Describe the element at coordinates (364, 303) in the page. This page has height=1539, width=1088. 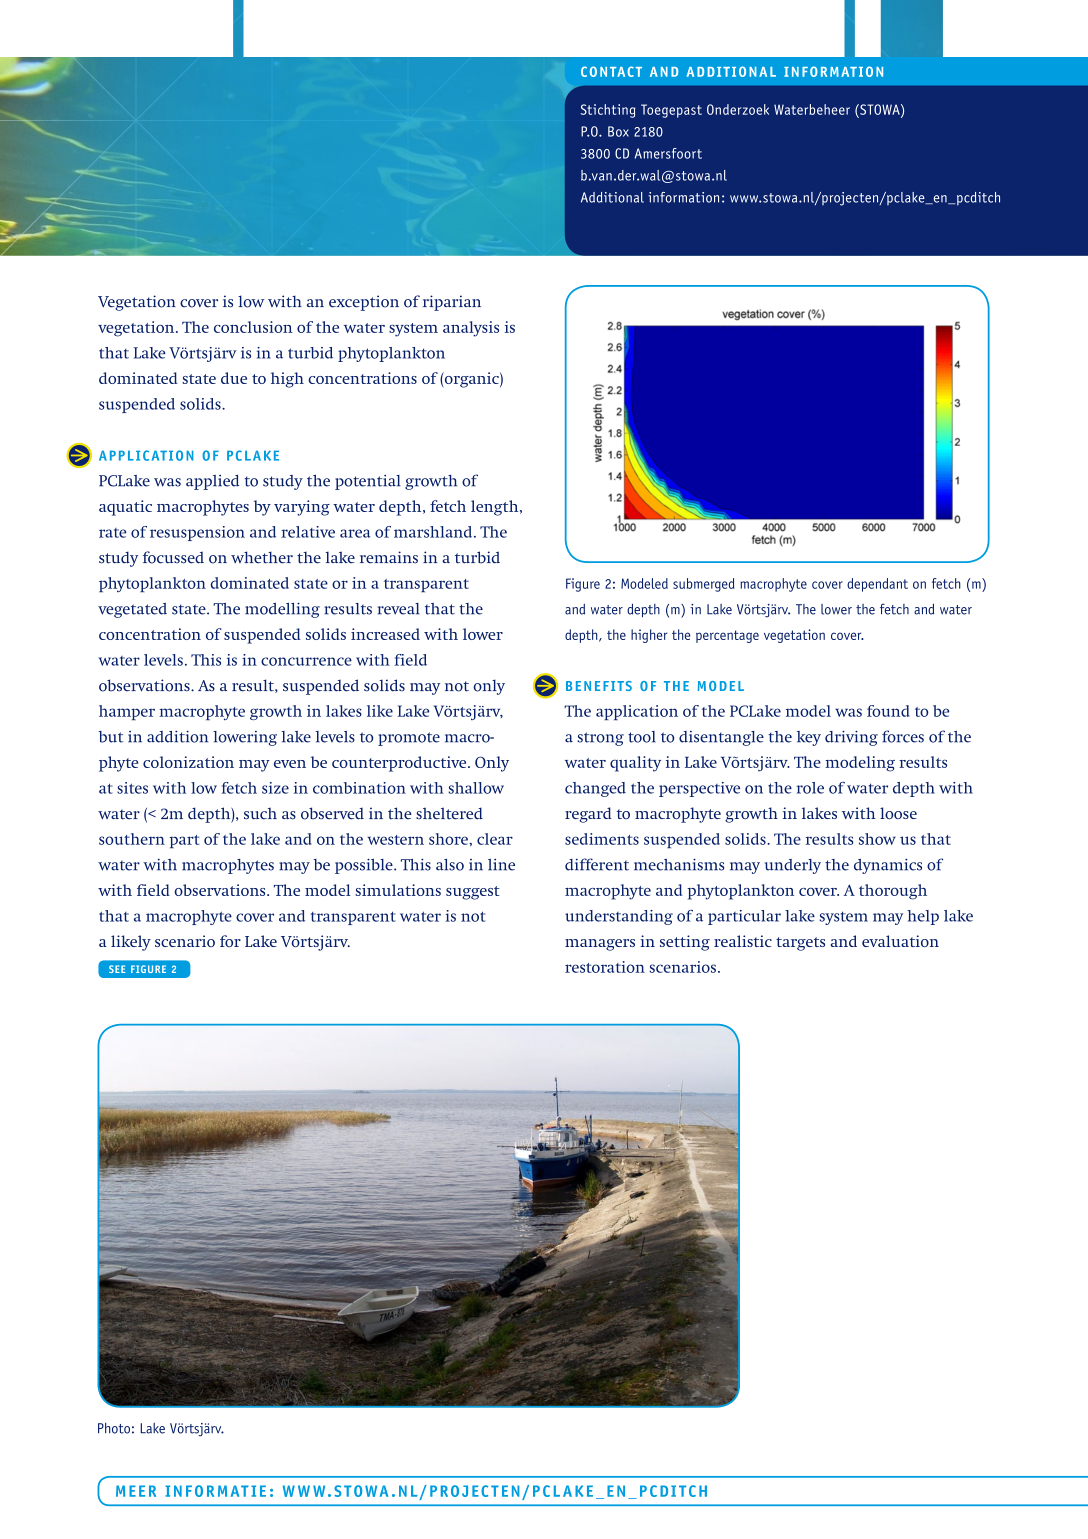
I see `exception` at that location.
